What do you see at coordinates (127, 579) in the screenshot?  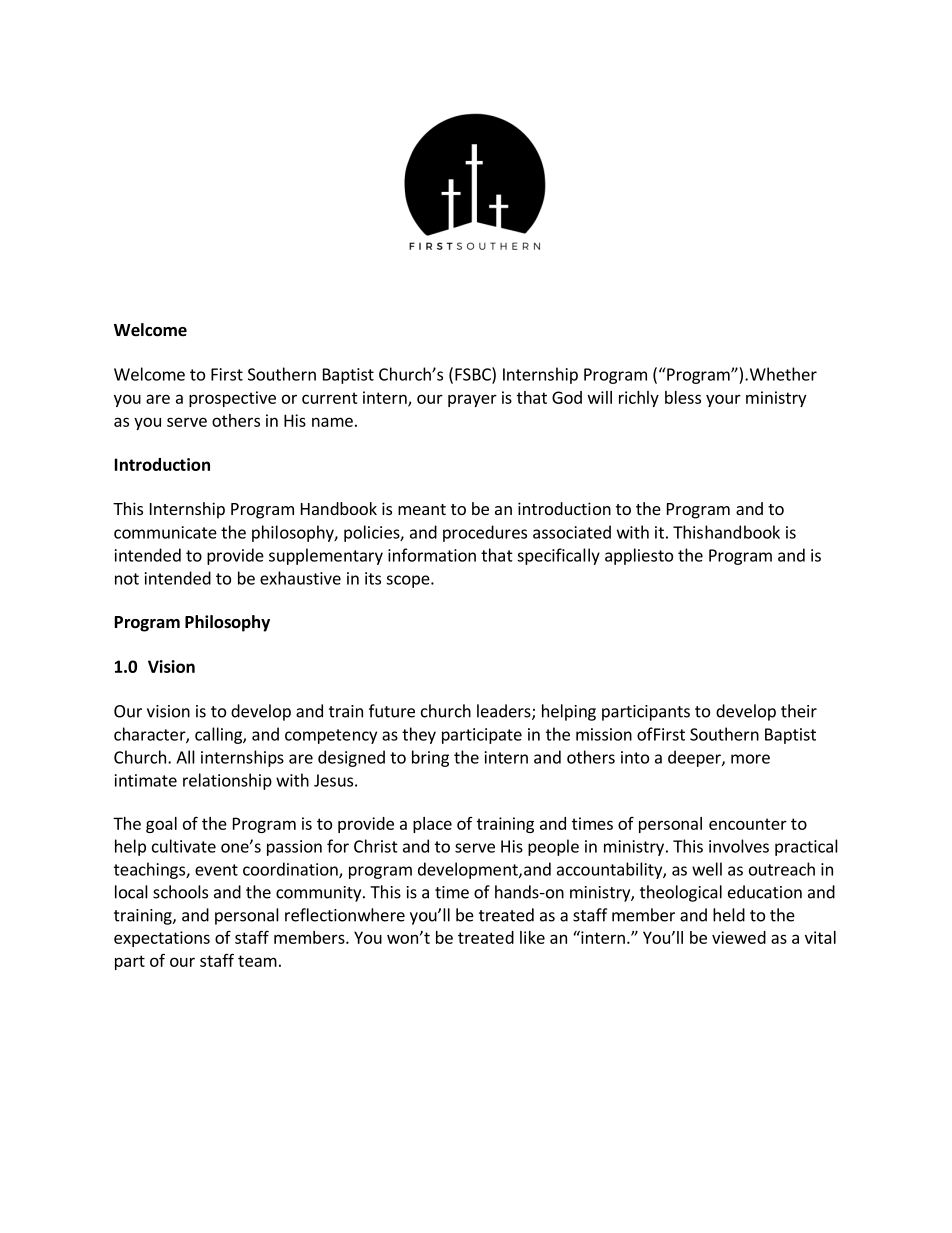 I see `not` at bounding box center [127, 579].
